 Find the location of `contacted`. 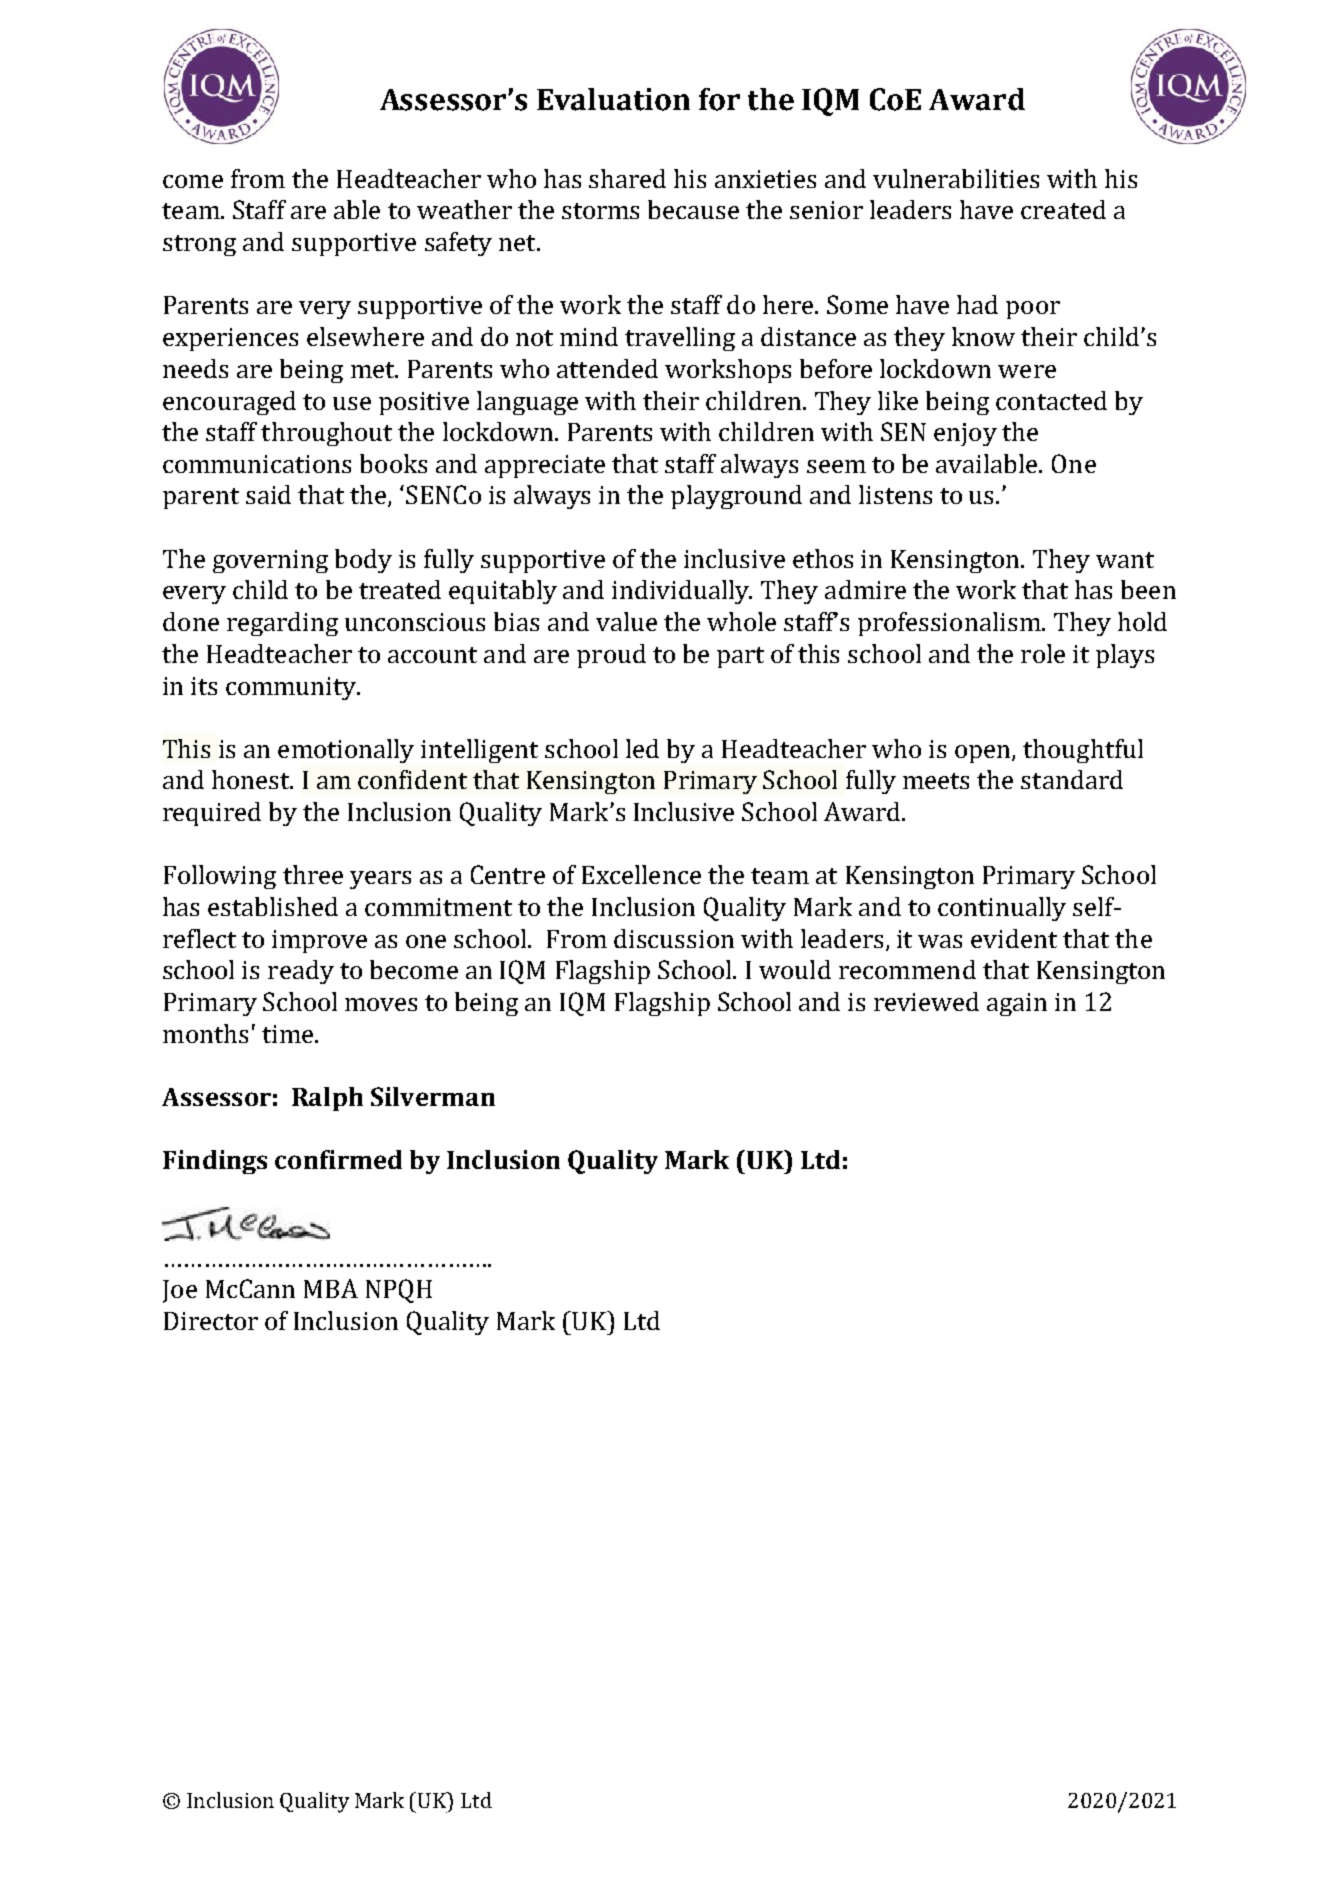

contacted is located at coordinates (1051, 400).
